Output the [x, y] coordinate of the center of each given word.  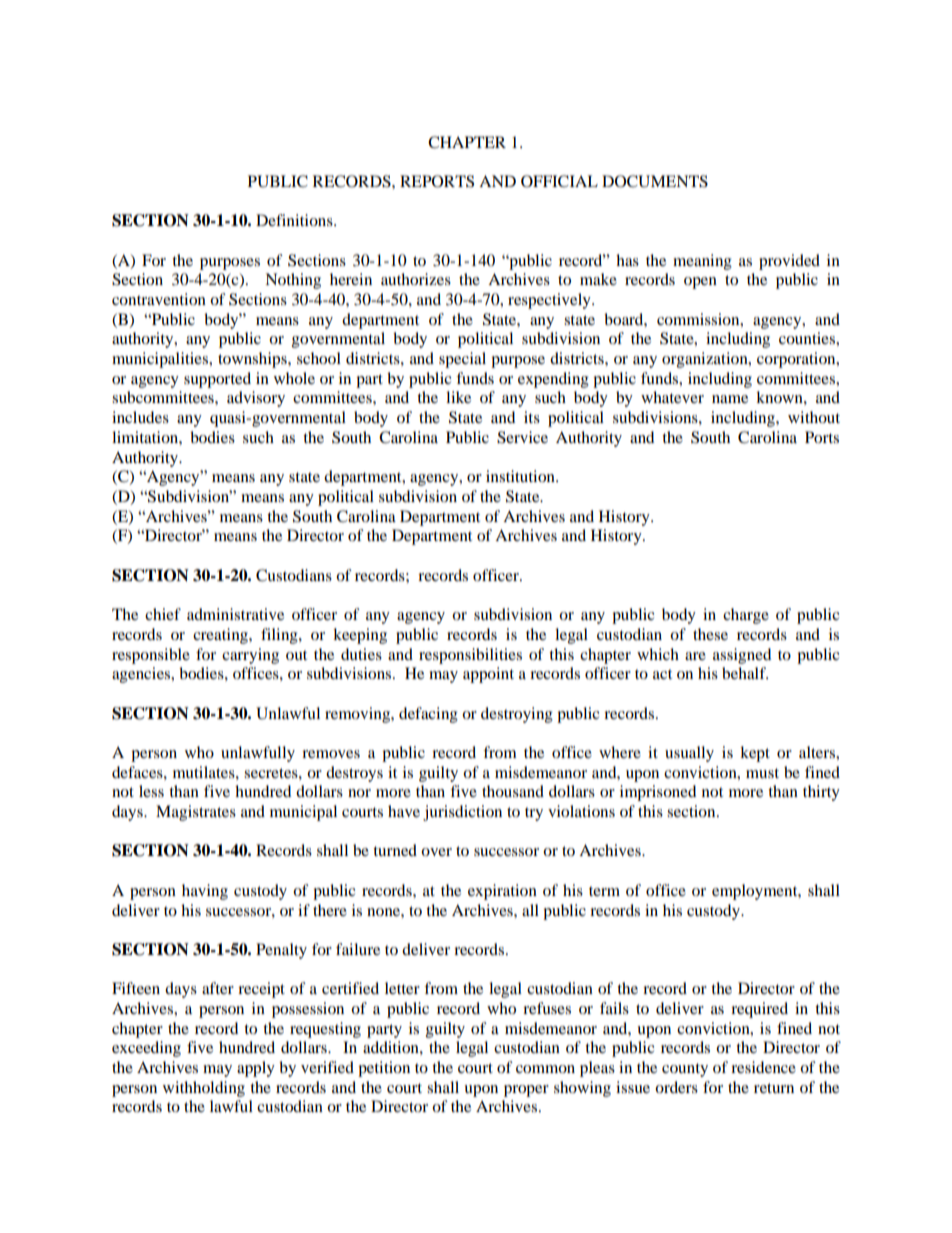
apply [256, 1069]
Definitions [295, 220]
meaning [702, 262]
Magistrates [196, 813]
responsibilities [470, 656]
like [458, 397]
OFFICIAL [559, 181]
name [730, 399]
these [710, 634]
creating [221, 636]
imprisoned [658, 793]
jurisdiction [462, 813]
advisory [256, 399]
